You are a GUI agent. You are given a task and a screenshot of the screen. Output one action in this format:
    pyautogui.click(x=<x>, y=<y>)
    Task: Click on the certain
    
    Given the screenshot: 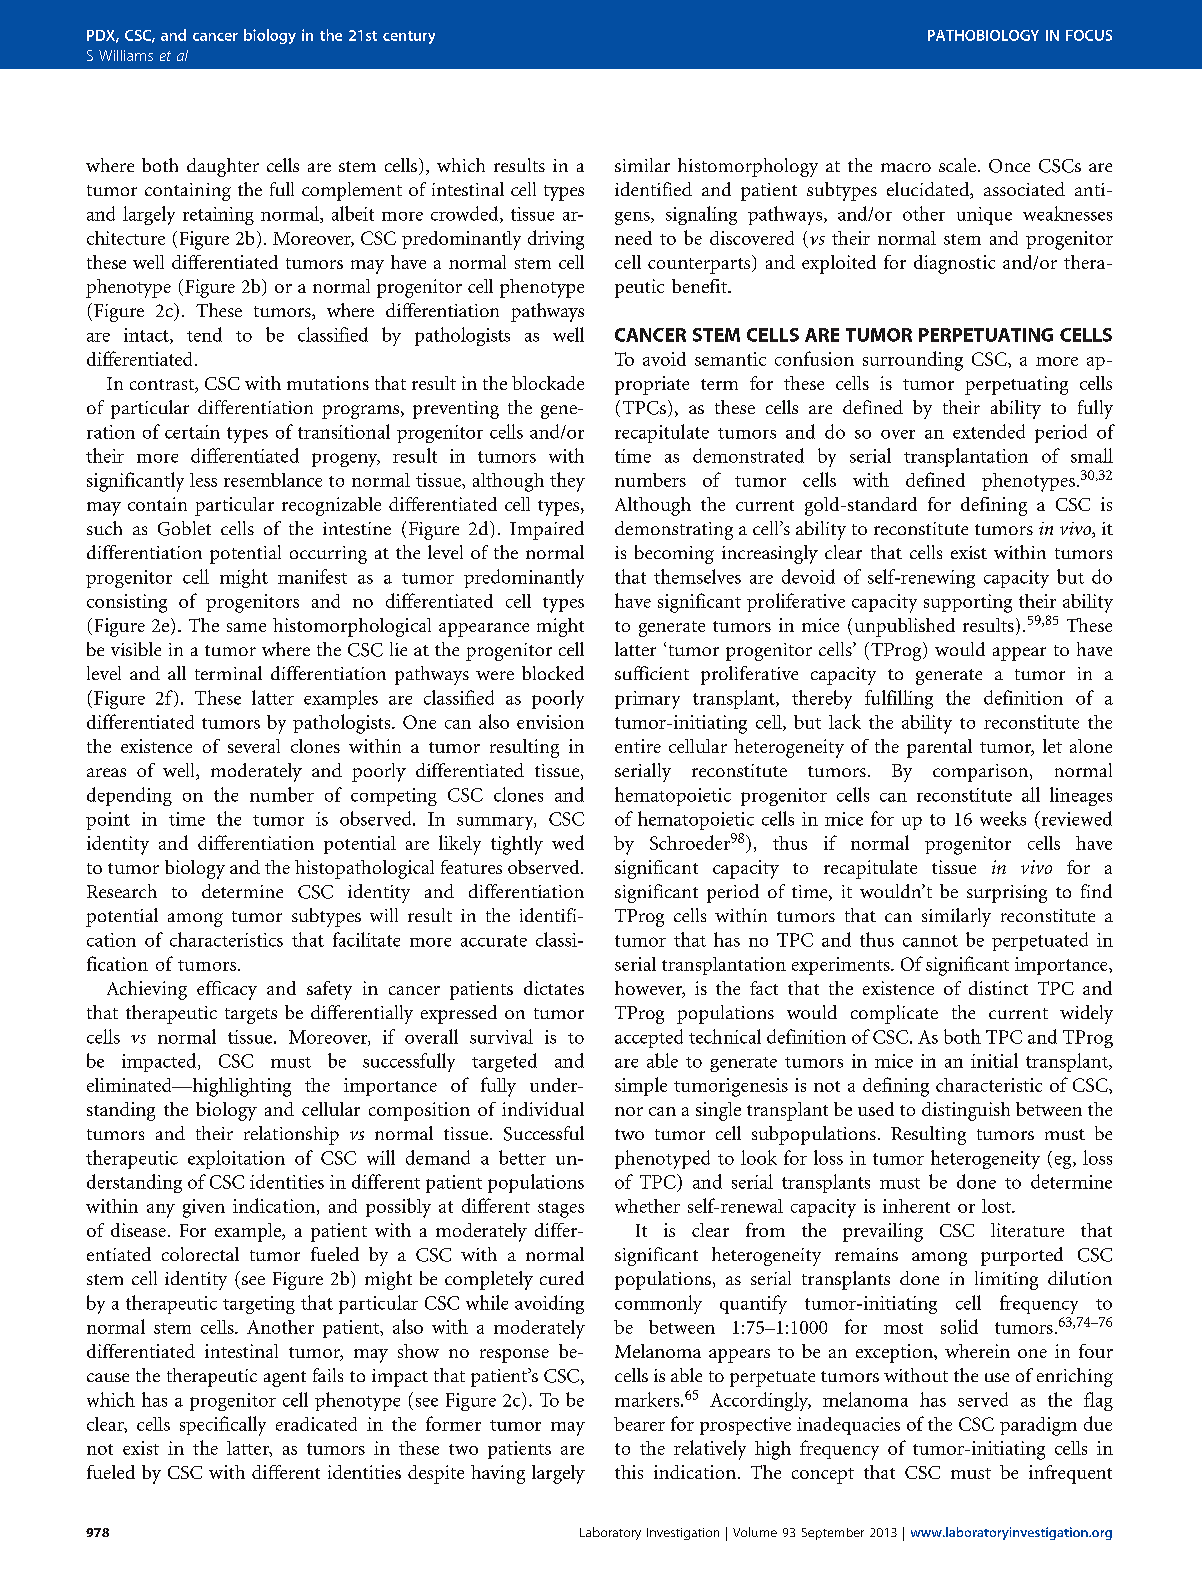 What is the action you would take?
    pyautogui.click(x=192, y=432)
